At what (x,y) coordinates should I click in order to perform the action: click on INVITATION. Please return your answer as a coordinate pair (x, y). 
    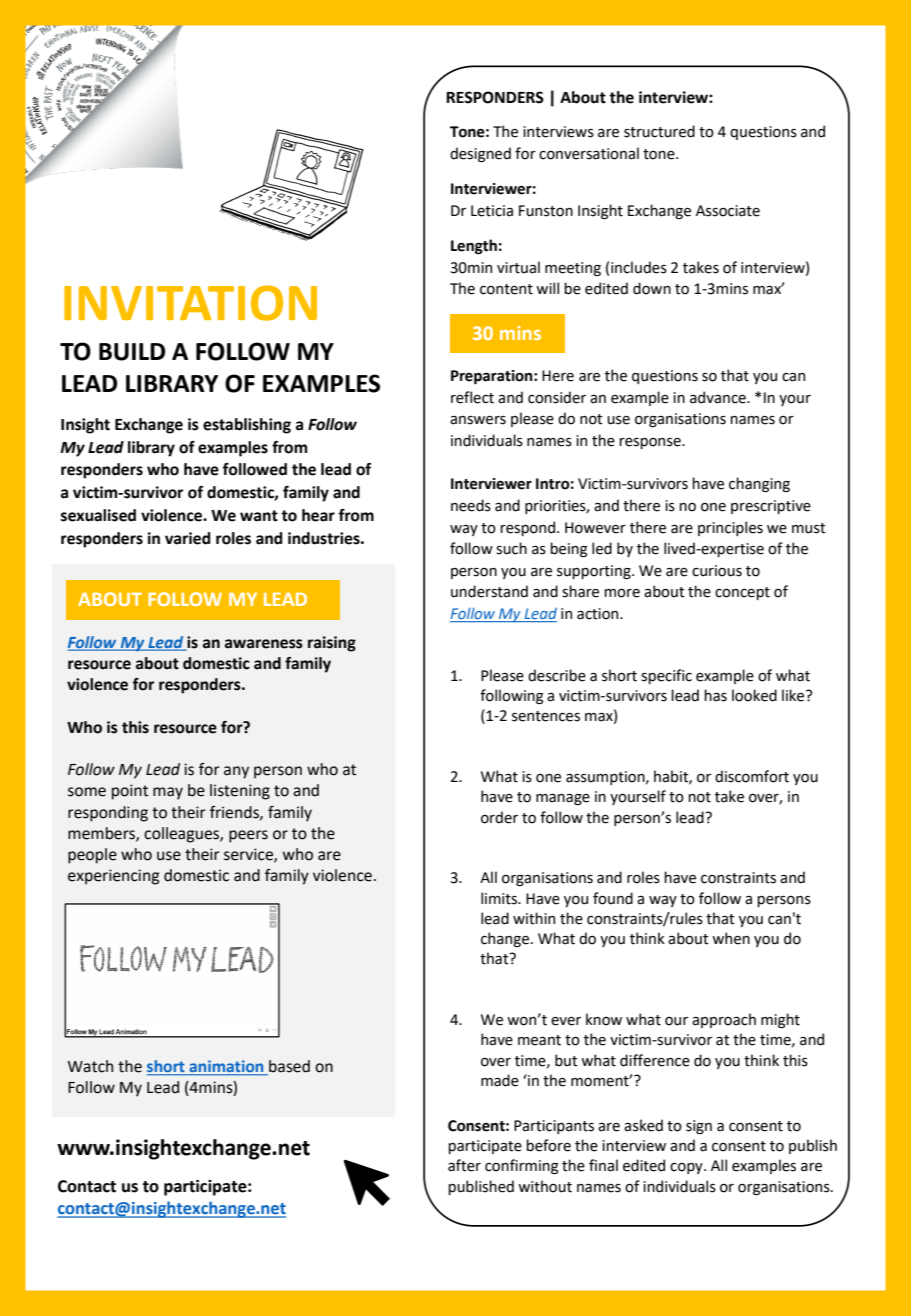
    Looking at the image, I should click on (190, 303).
